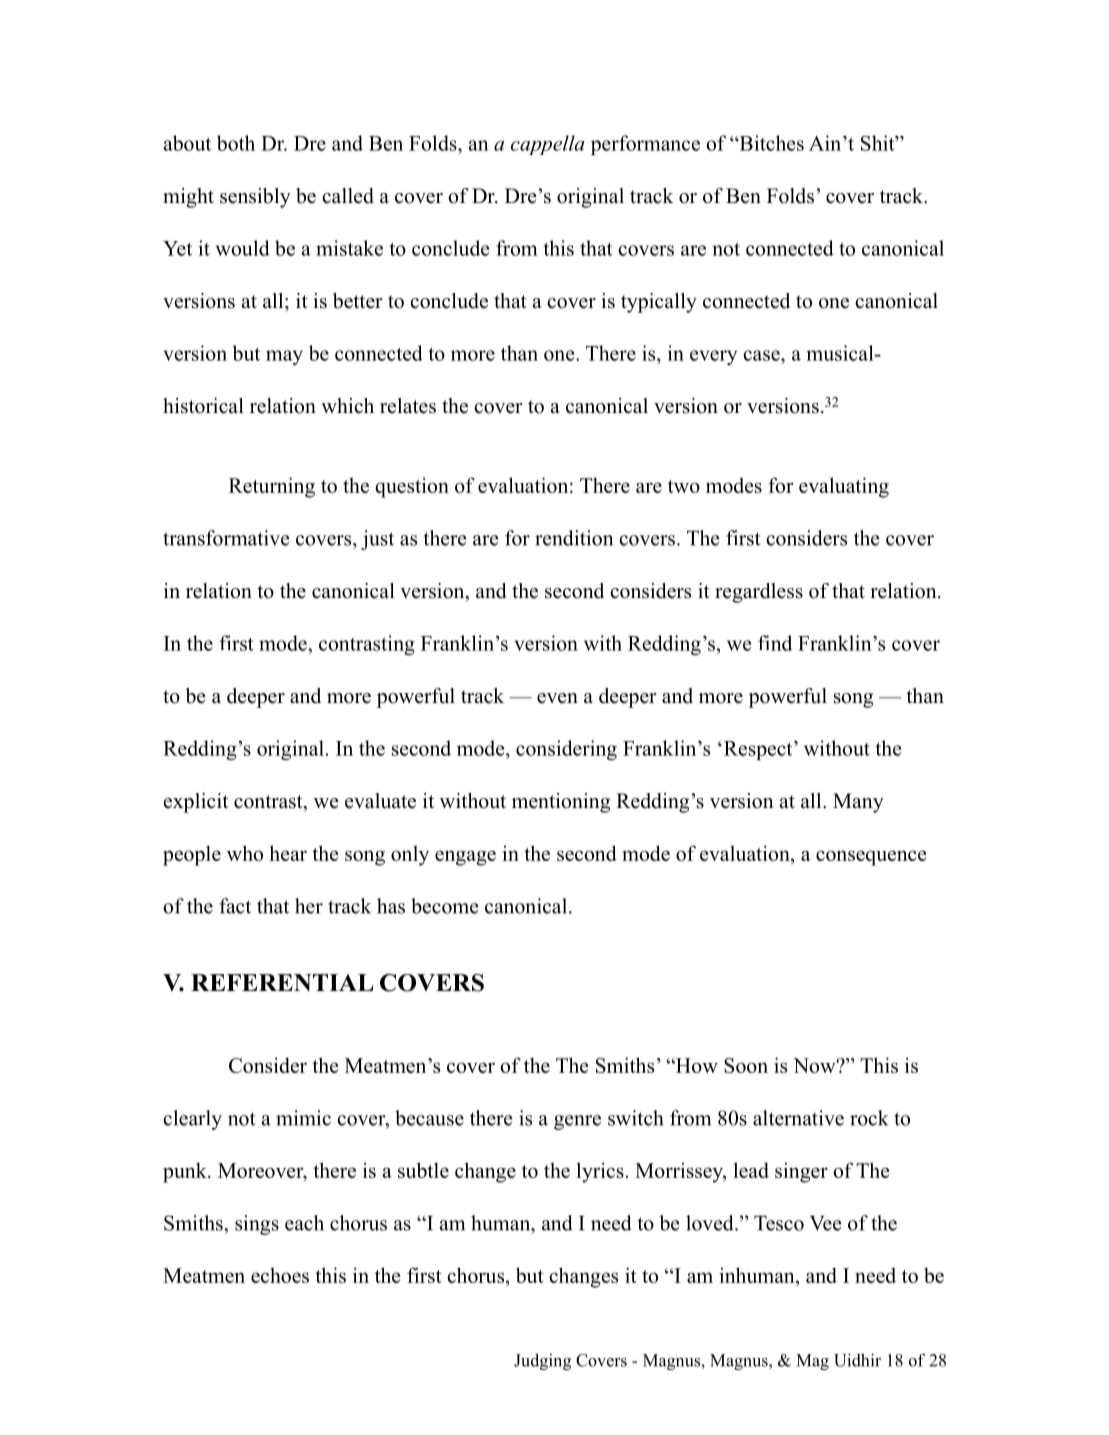  Describe the element at coordinates (280, 1275) in the screenshot. I see `echoes` at that location.
